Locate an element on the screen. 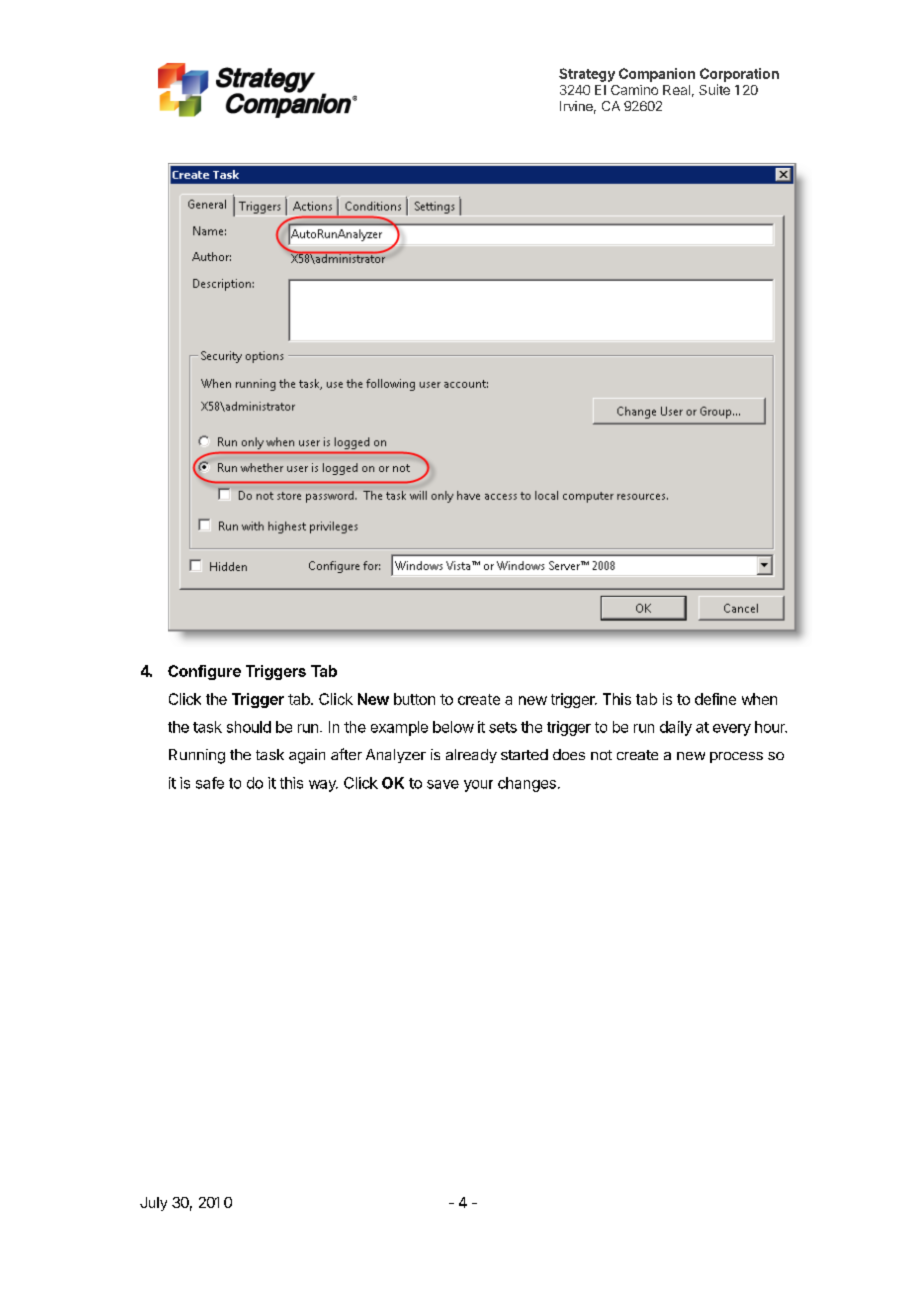 This screenshot has height=1308, width=924. Configure is located at coordinates (204, 672).
